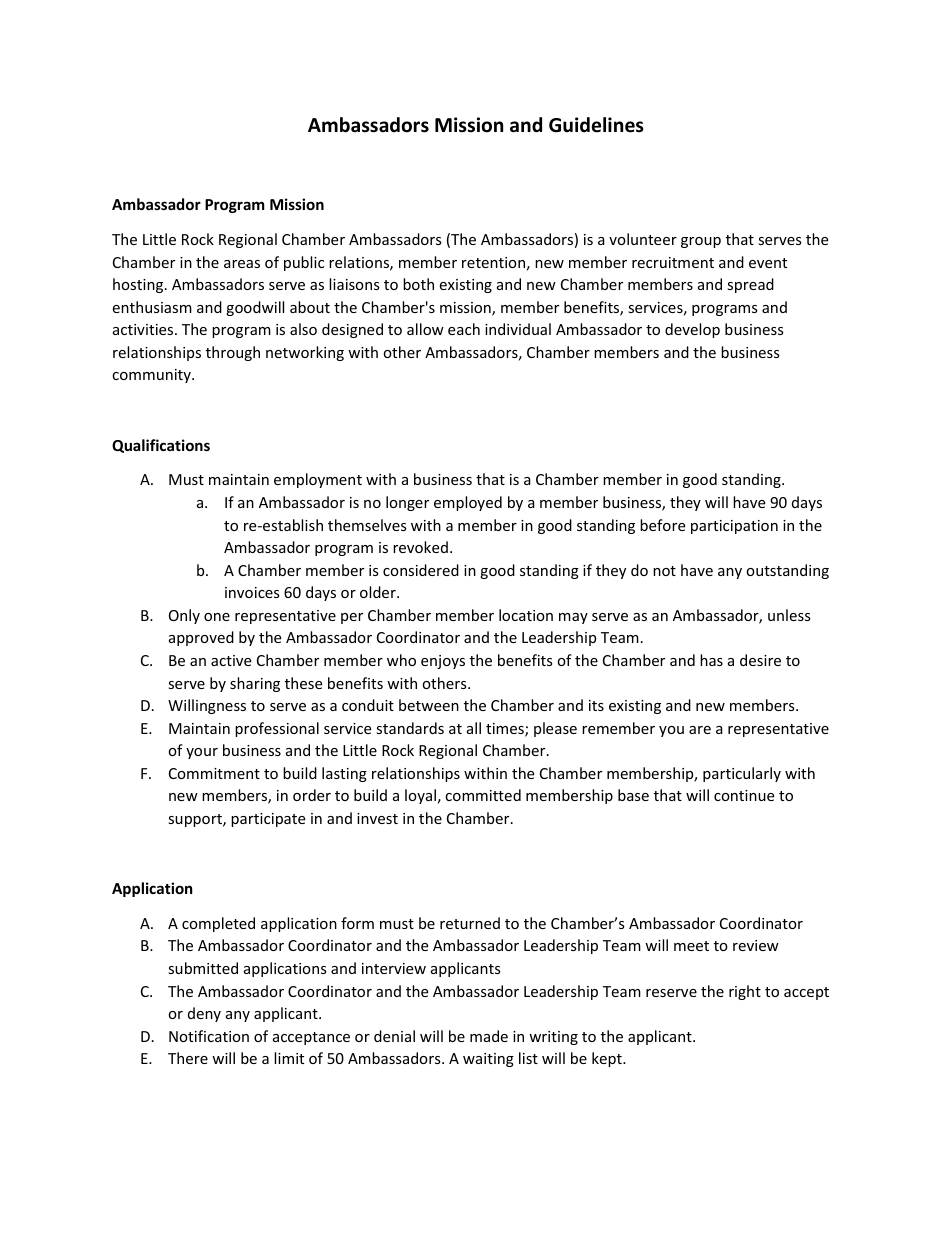 This image has height=1233, width=952. I want to click on Guidelines, so click(596, 125).
